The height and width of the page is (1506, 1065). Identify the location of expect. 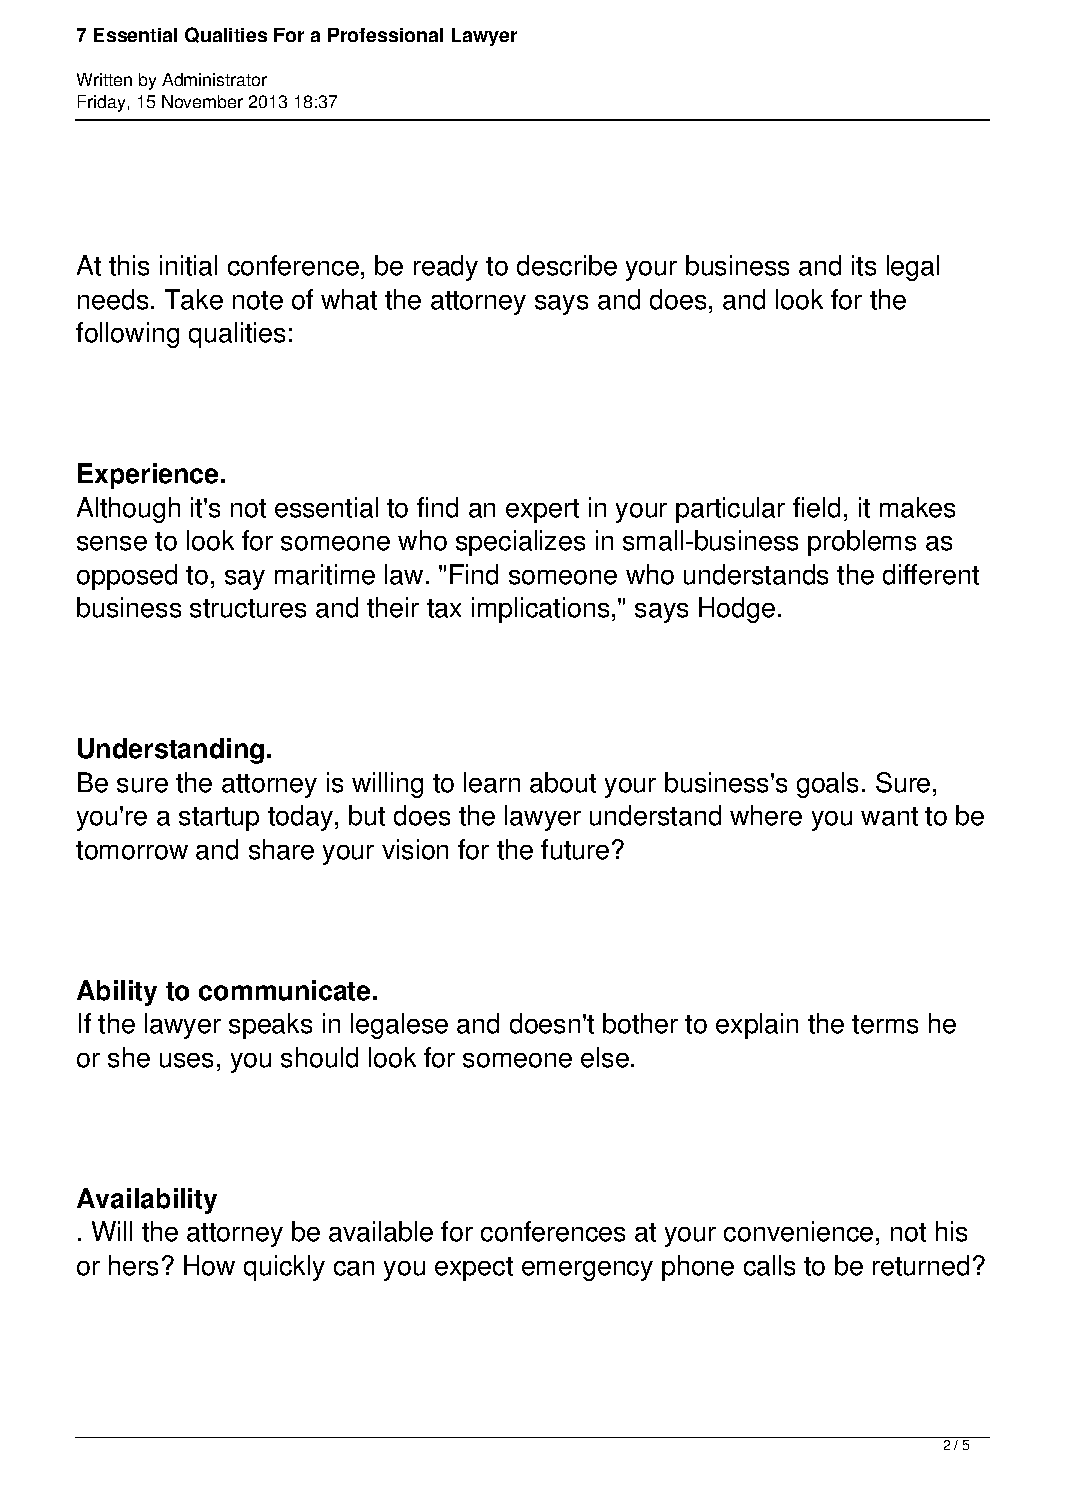
(474, 1269).
